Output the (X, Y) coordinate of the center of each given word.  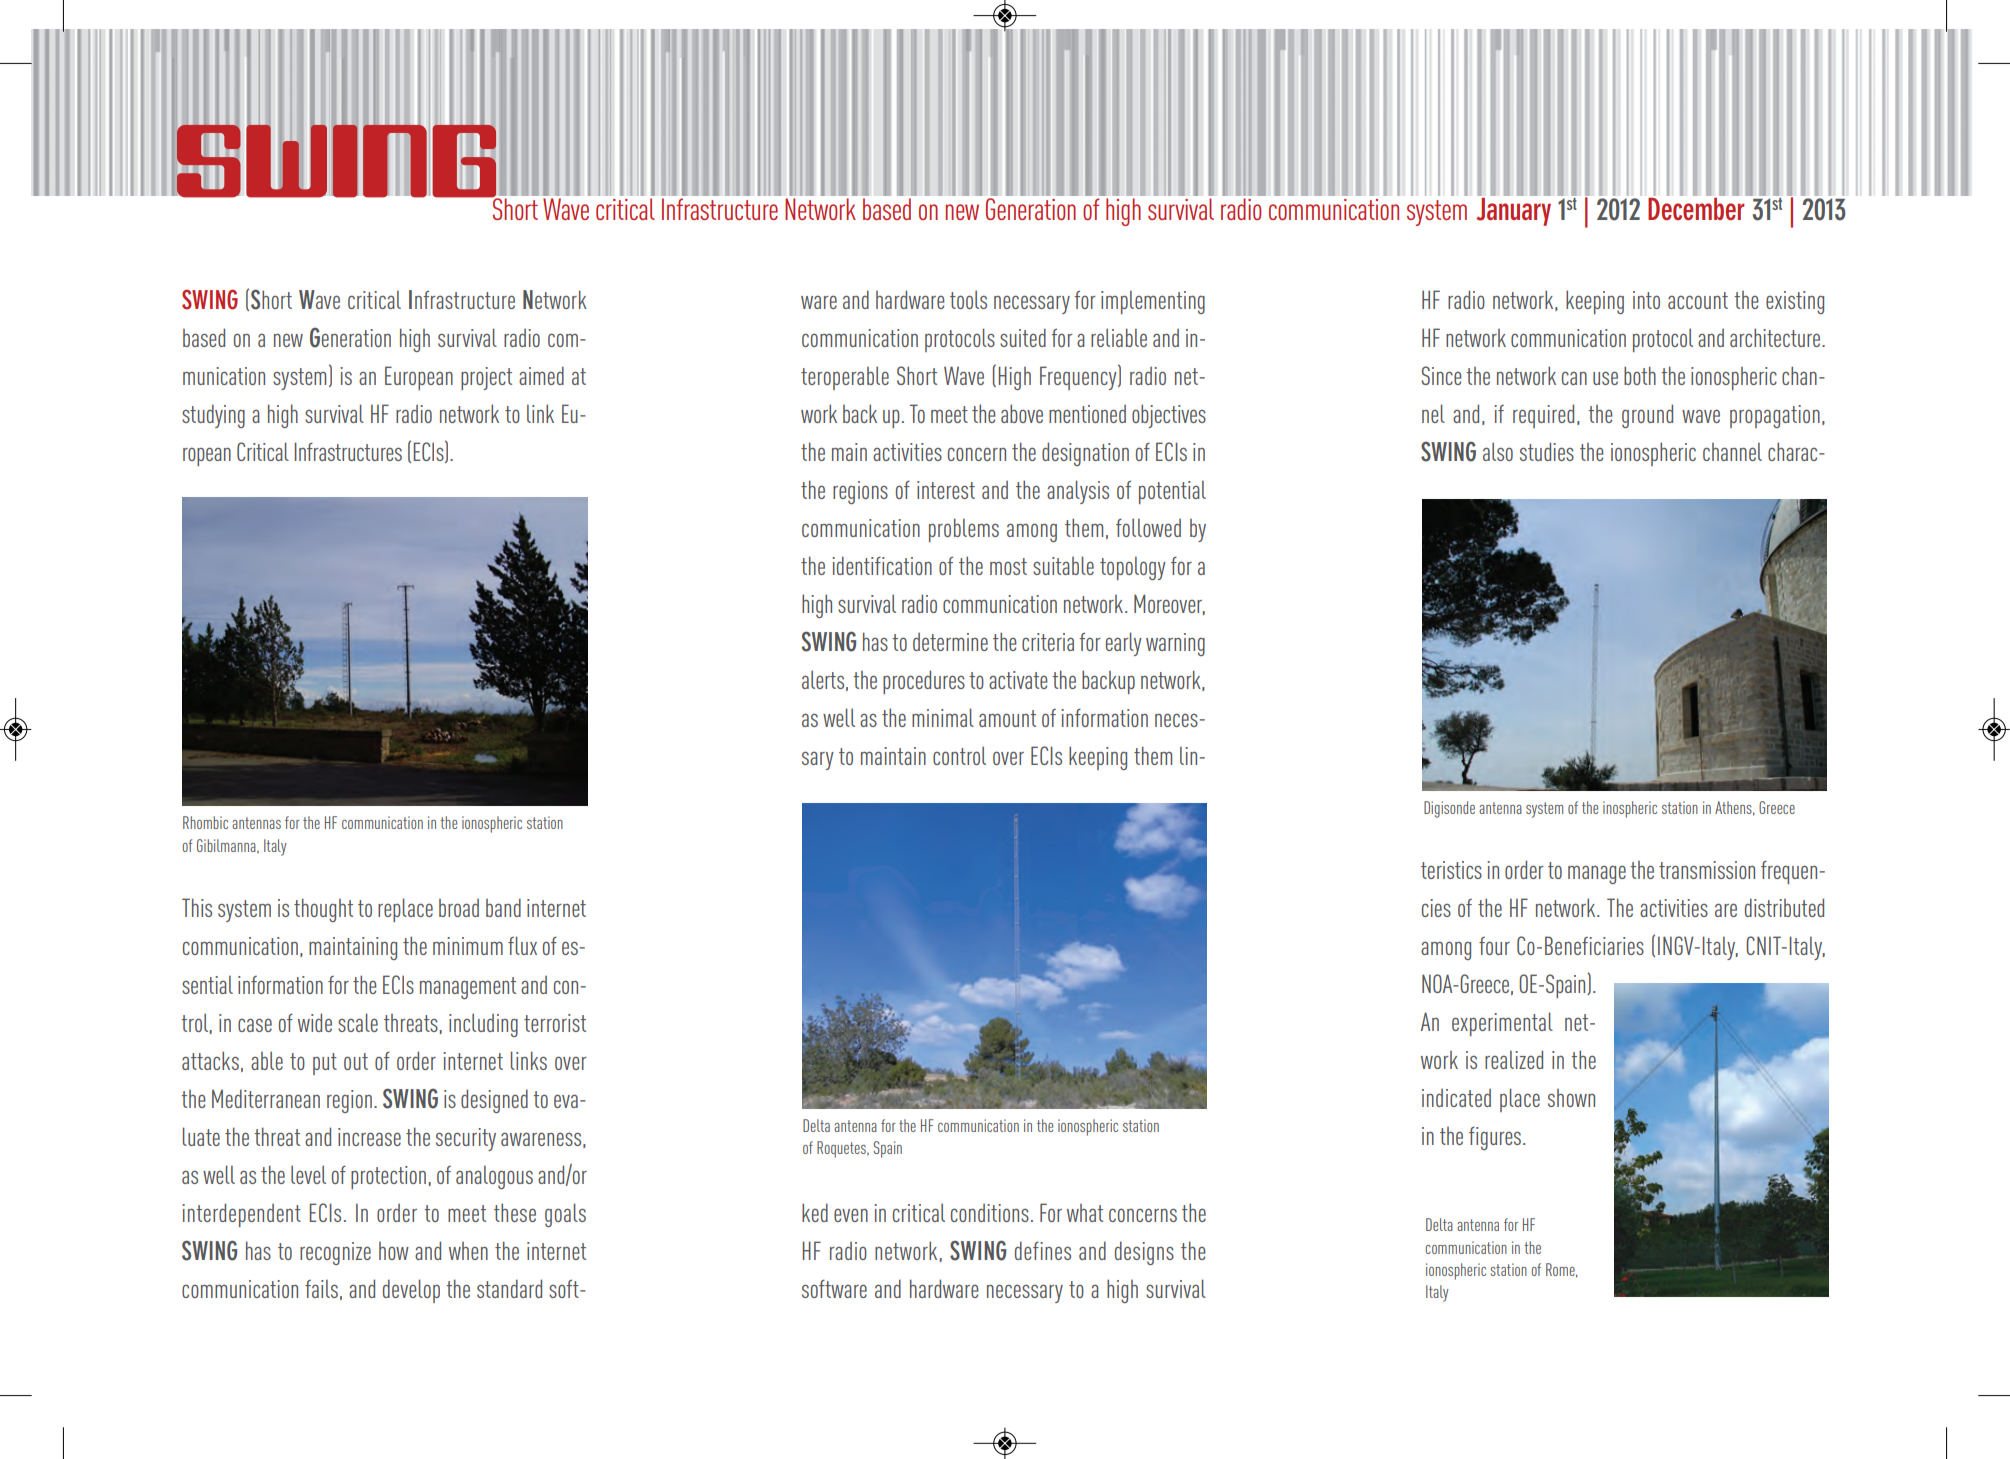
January (1513, 210)
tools (968, 299)
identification (882, 565)
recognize (335, 1253)
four (1494, 946)
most (1008, 566)
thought (323, 910)
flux (522, 945)
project (486, 378)
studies (1547, 451)
